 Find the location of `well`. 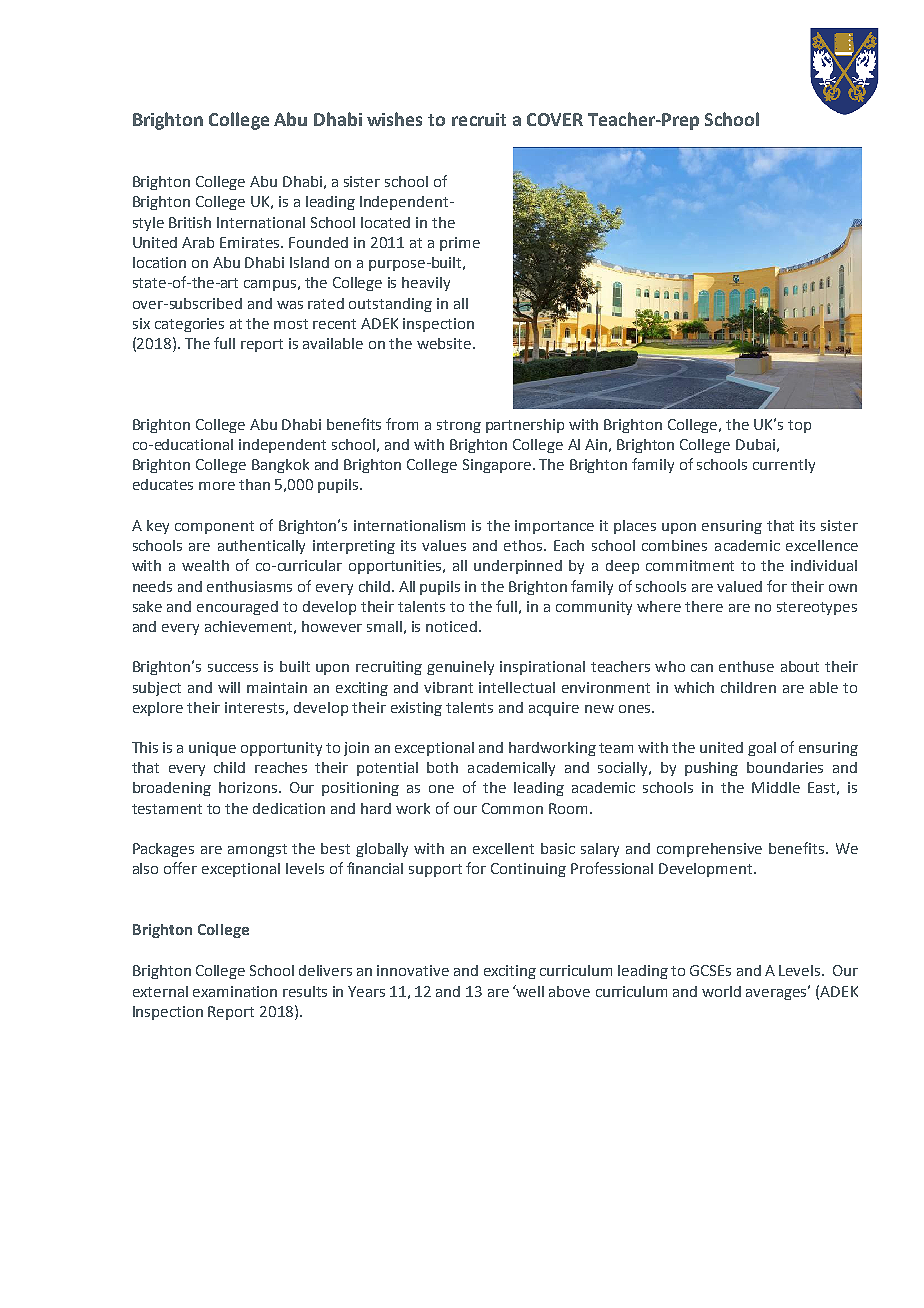

well is located at coordinates (529, 991).
